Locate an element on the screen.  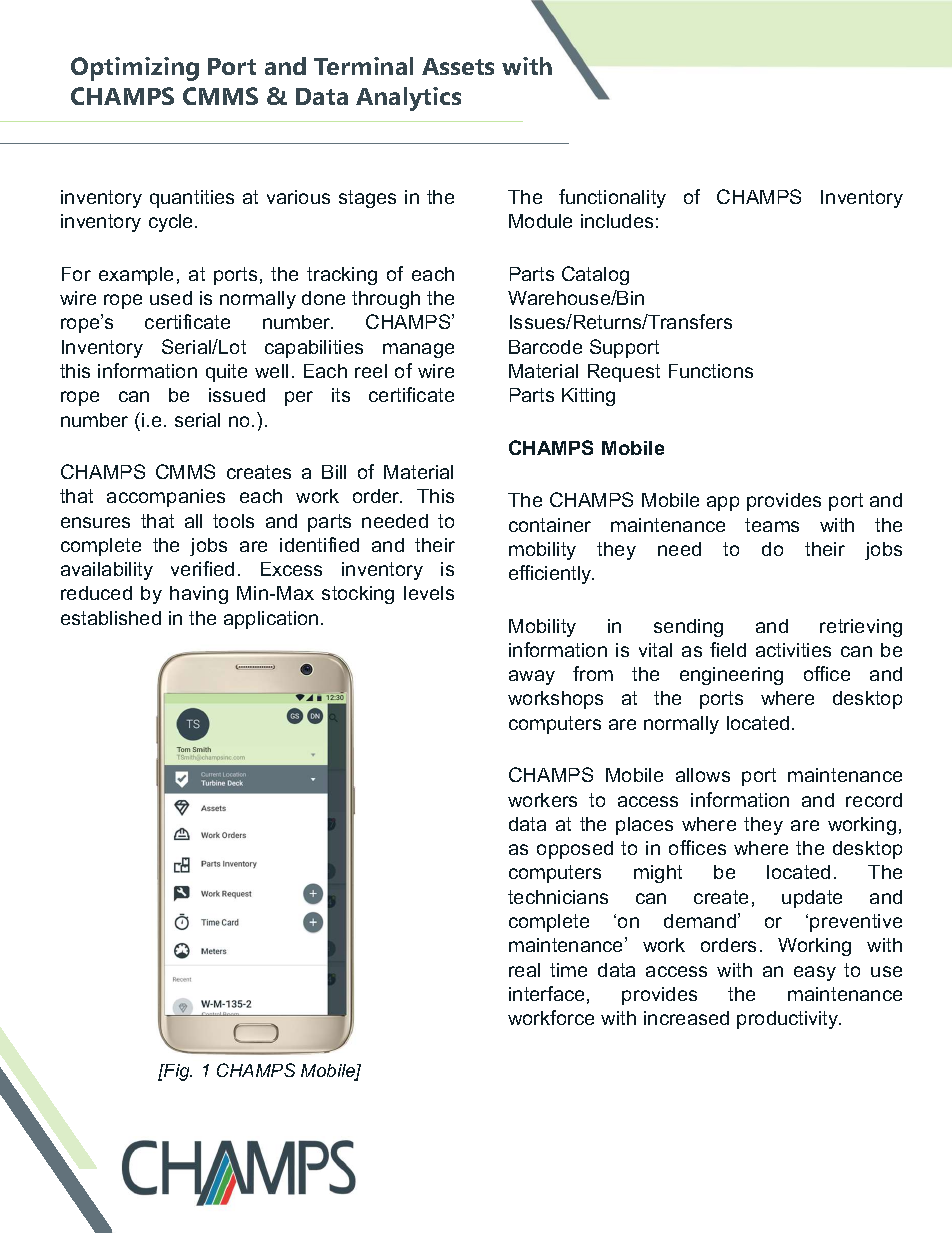
Assets is located at coordinates (458, 66).
